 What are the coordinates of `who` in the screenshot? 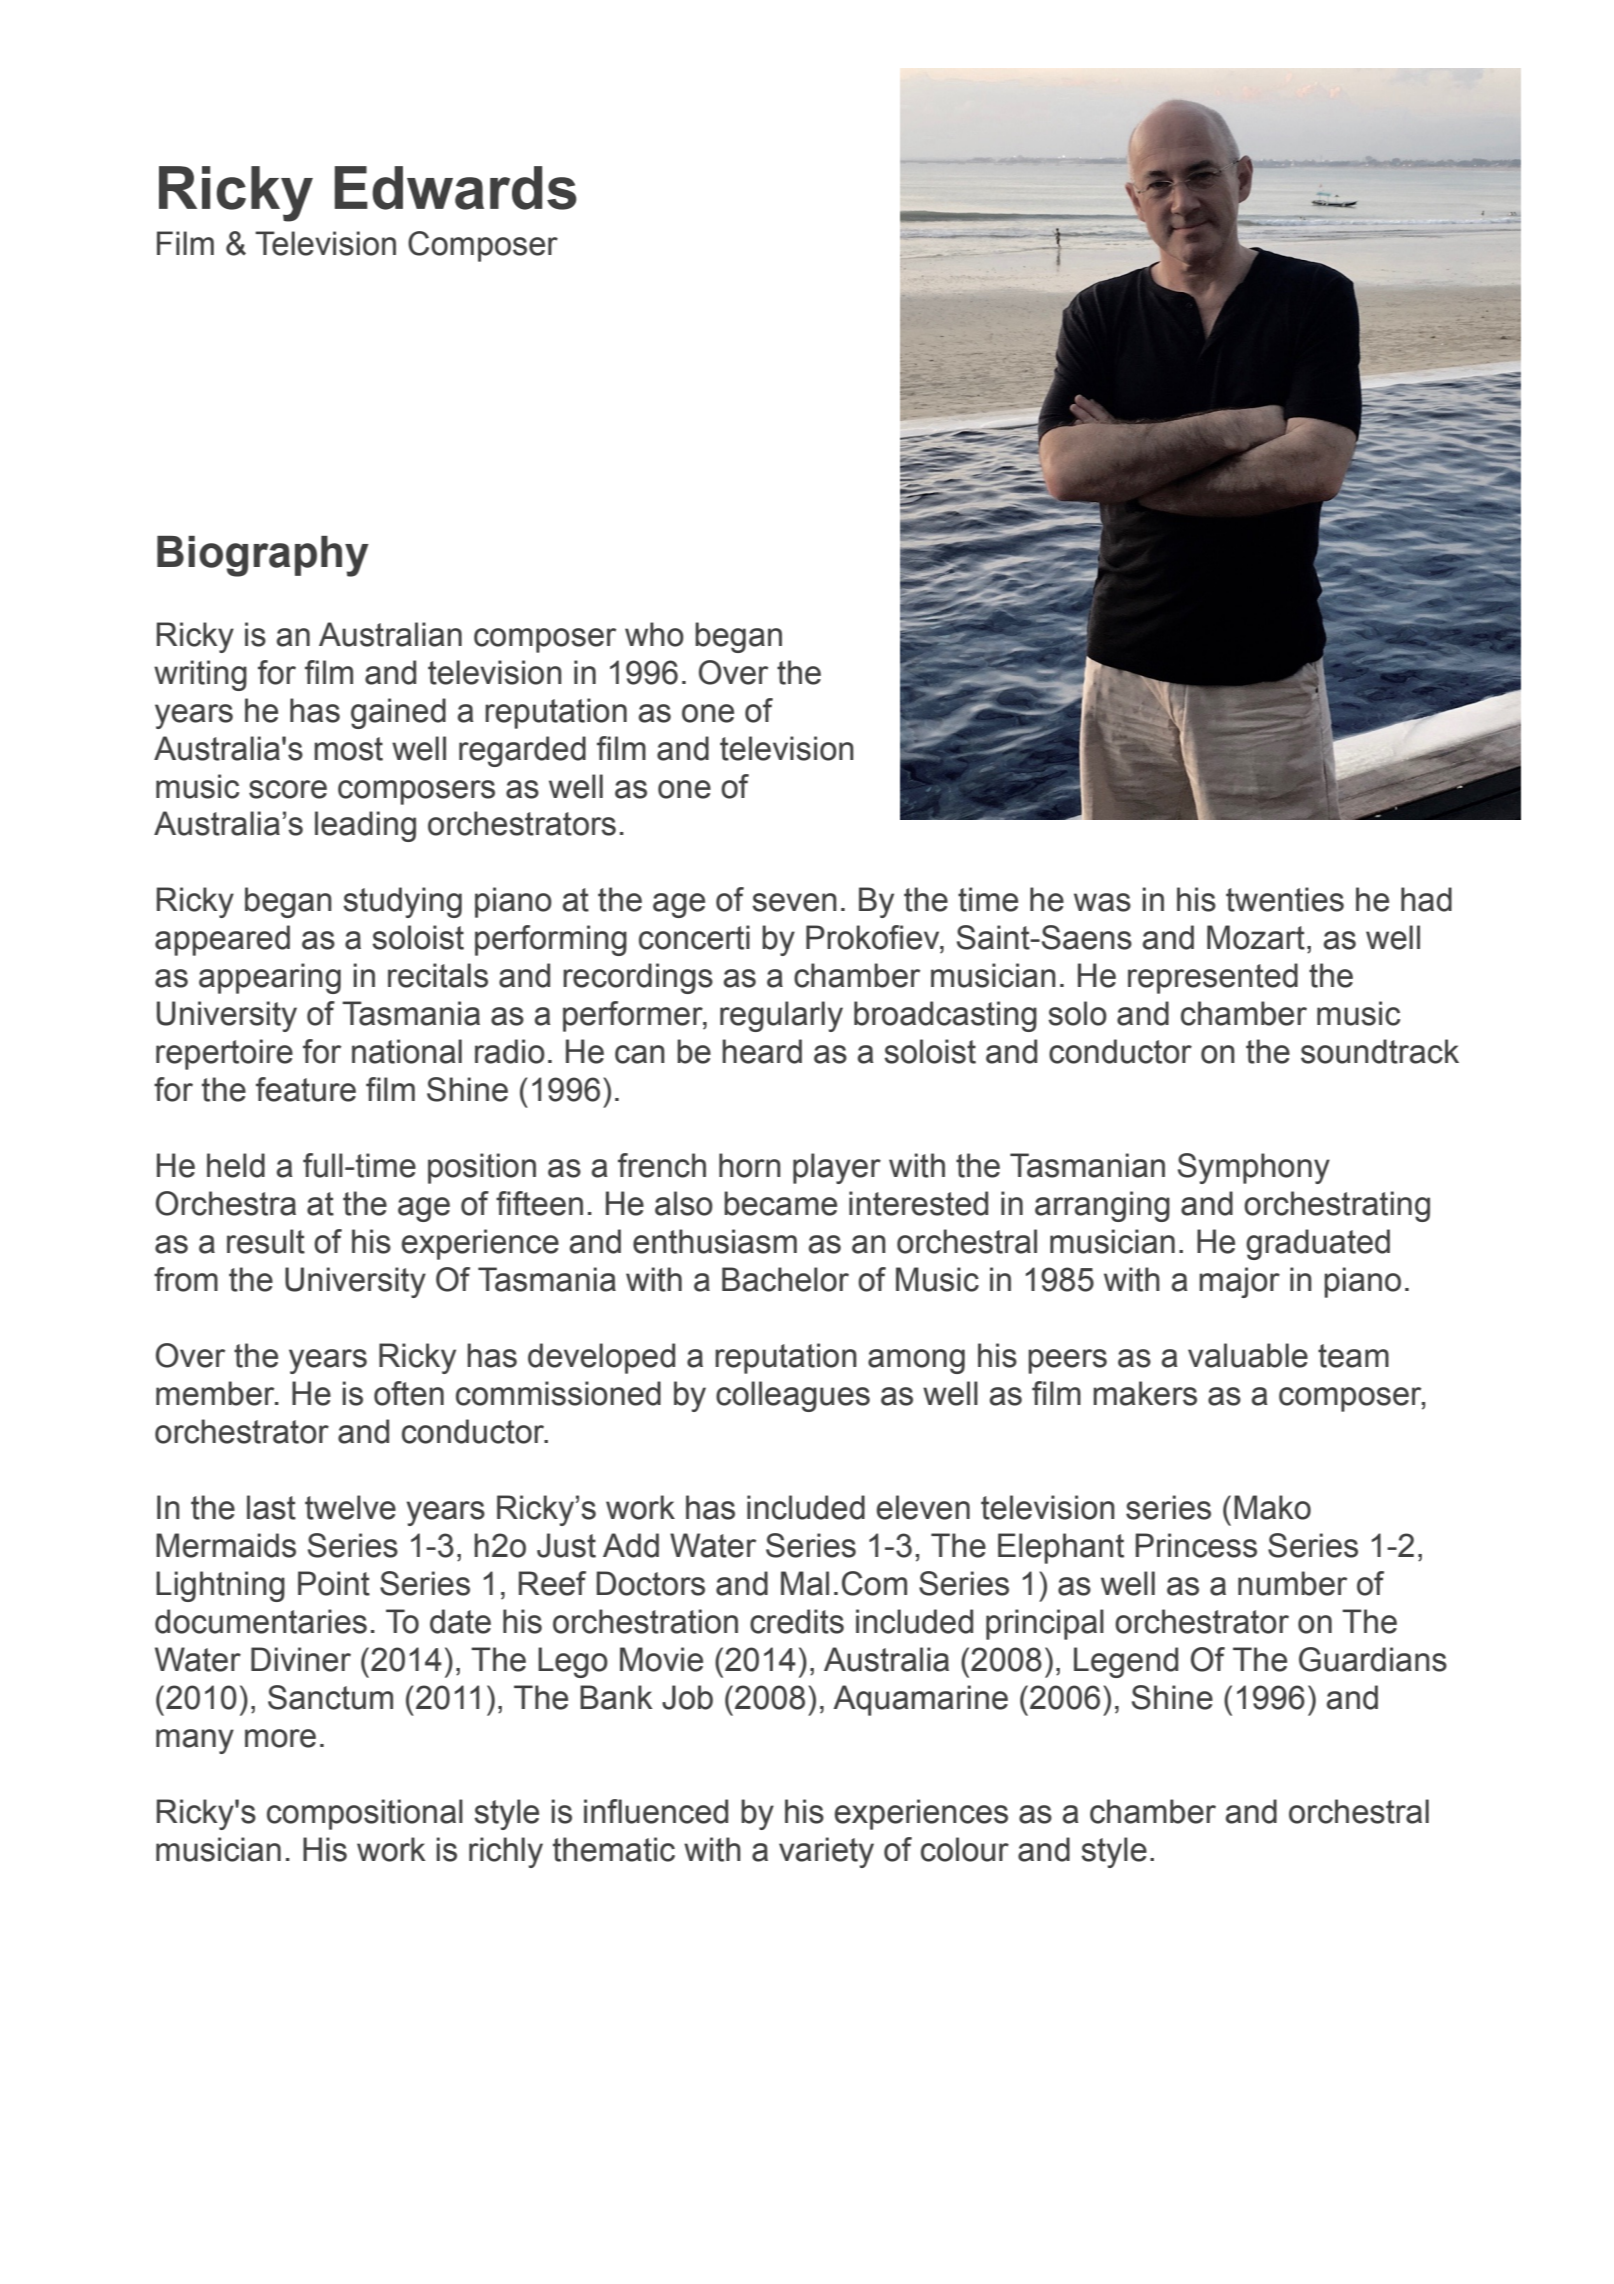 It's located at (654, 634).
